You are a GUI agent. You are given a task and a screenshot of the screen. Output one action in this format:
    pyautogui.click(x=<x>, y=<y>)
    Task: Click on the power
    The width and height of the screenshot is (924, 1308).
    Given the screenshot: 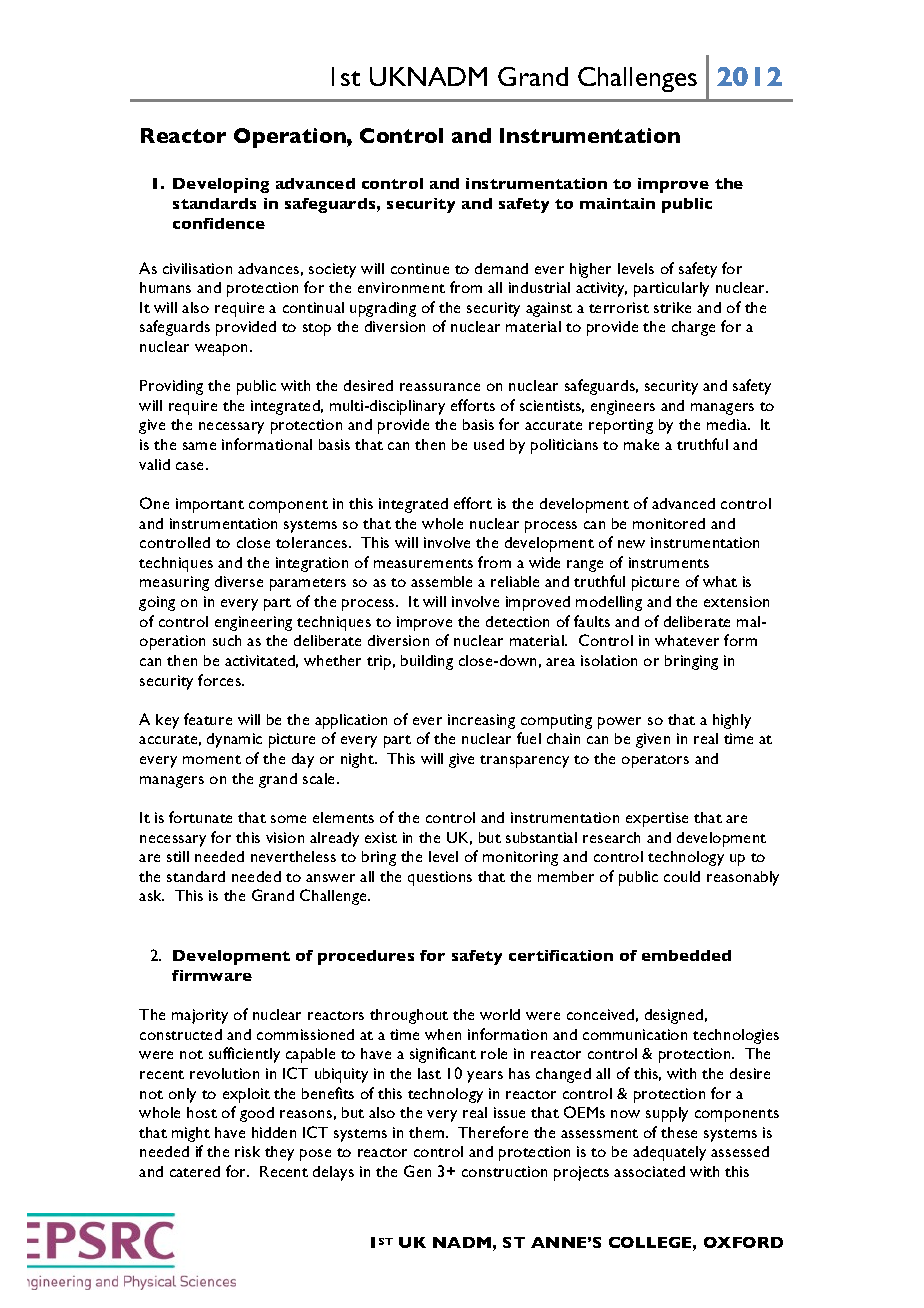 What is the action you would take?
    pyautogui.click(x=619, y=723)
